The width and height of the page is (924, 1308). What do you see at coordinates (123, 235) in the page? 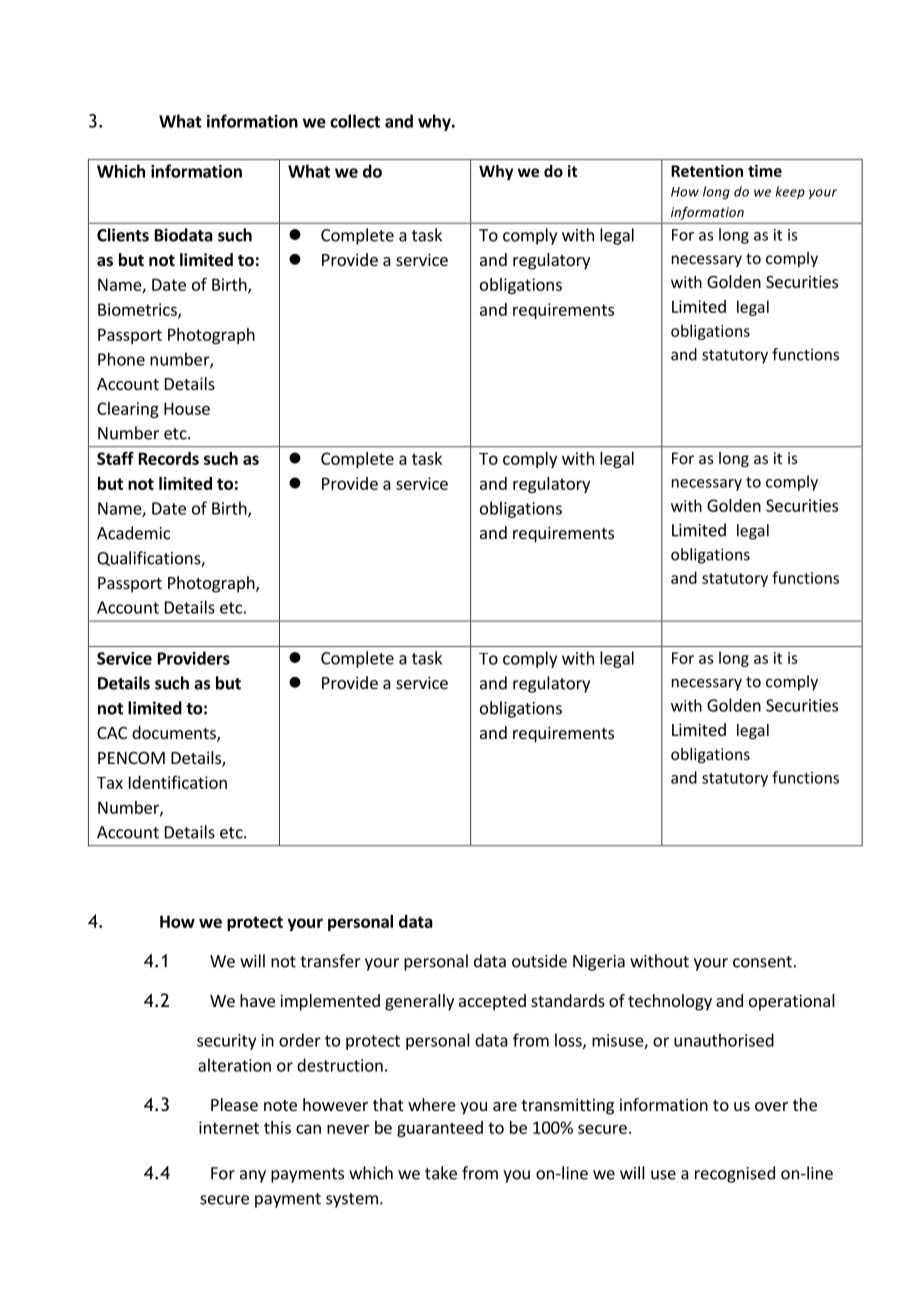
I see `Clients` at bounding box center [123, 235].
